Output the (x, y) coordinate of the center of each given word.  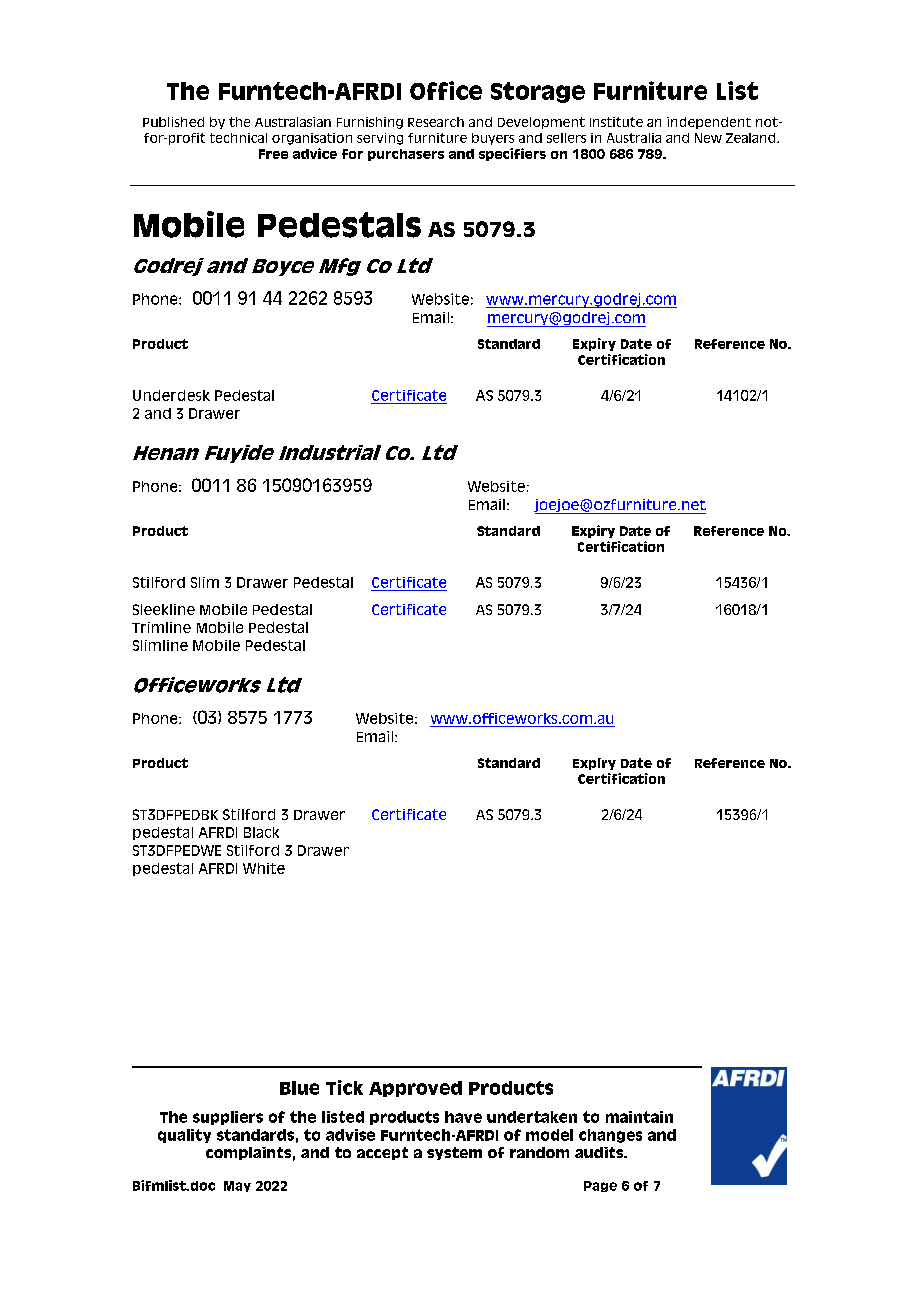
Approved (415, 1089)
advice (315, 153)
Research (436, 122)
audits (600, 1152)
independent (709, 123)
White (264, 868)
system (454, 1153)
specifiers (512, 154)
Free (273, 154)
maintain (639, 1117)
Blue (299, 1088)
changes (610, 1136)
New (708, 138)
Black (261, 832)
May (237, 1186)
